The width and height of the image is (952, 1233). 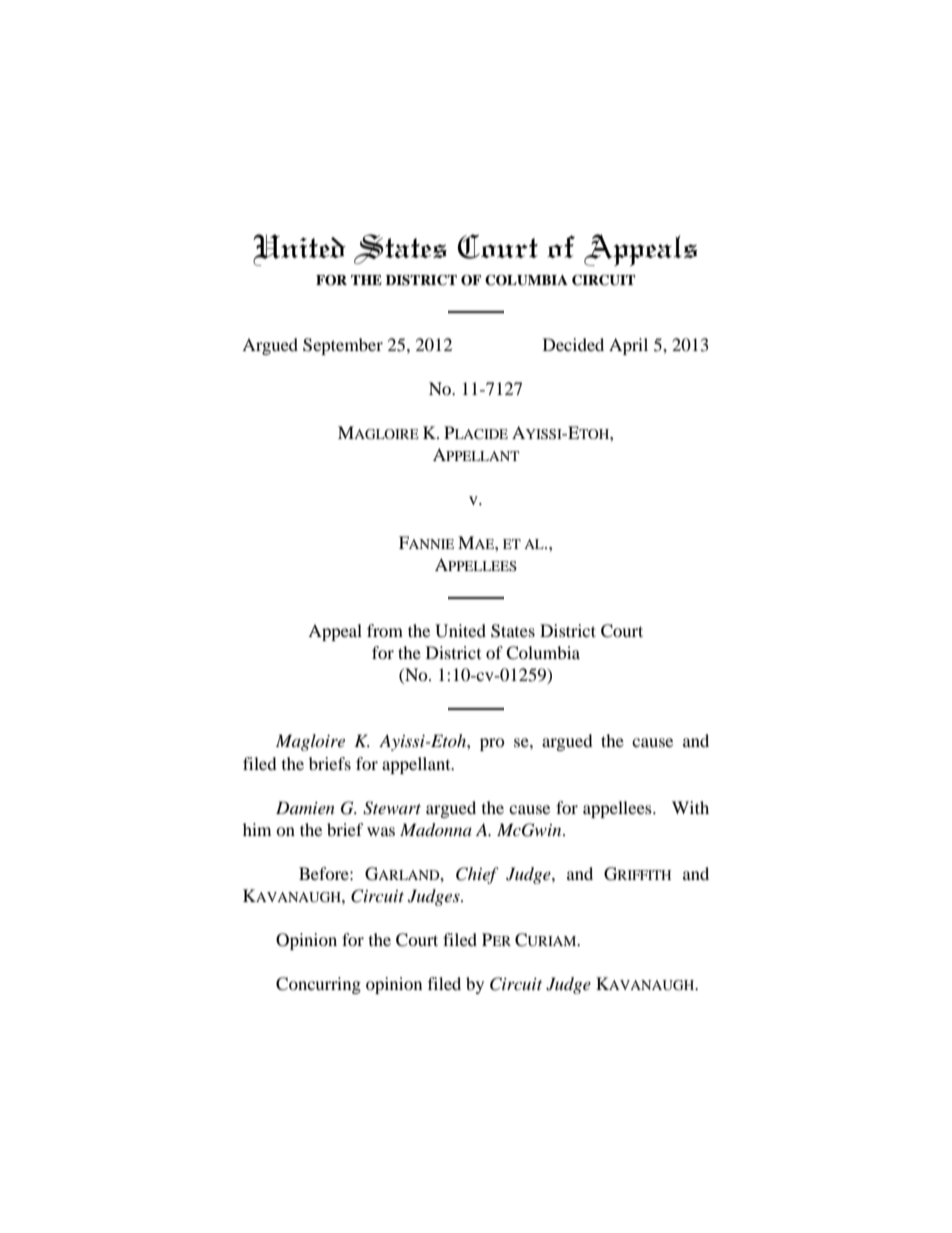 What do you see at coordinates (690, 807) in the image?
I see `With` at bounding box center [690, 807].
